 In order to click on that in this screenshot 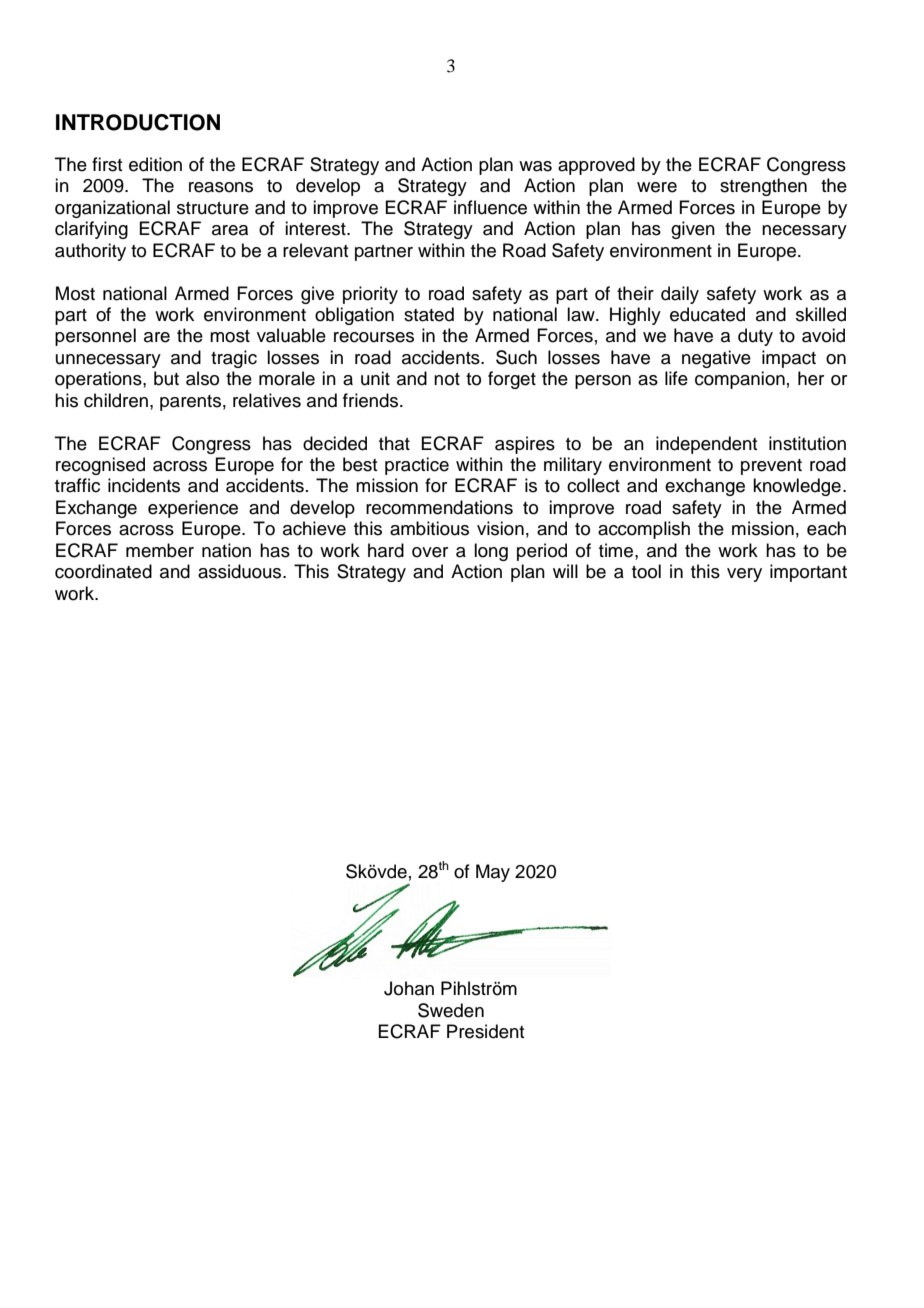, I will do `click(394, 443)`.
